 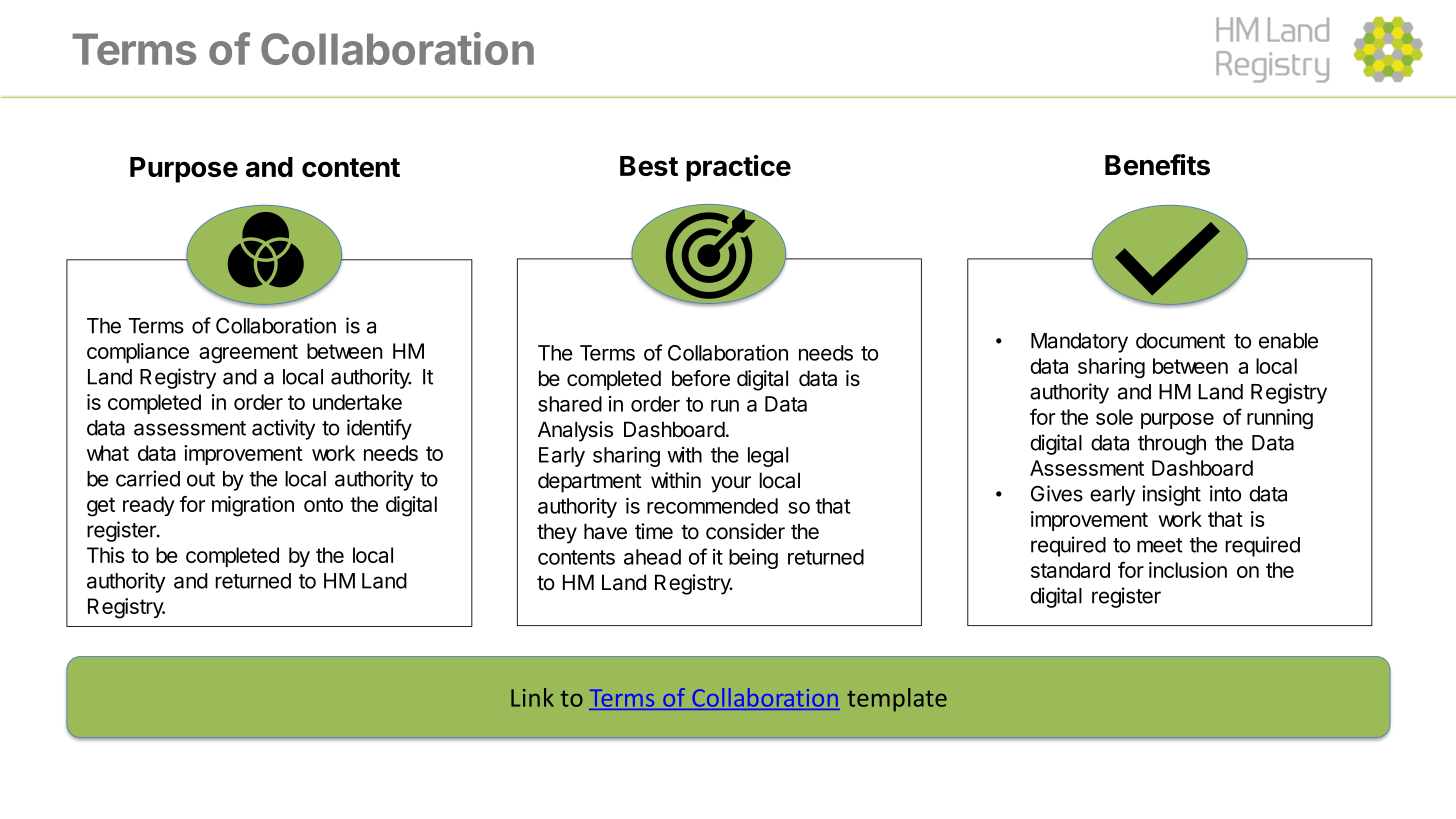 What do you see at coordinates (1160, 545) in the screenshot?
I see `meet` at bounding box center [1160, 545].
